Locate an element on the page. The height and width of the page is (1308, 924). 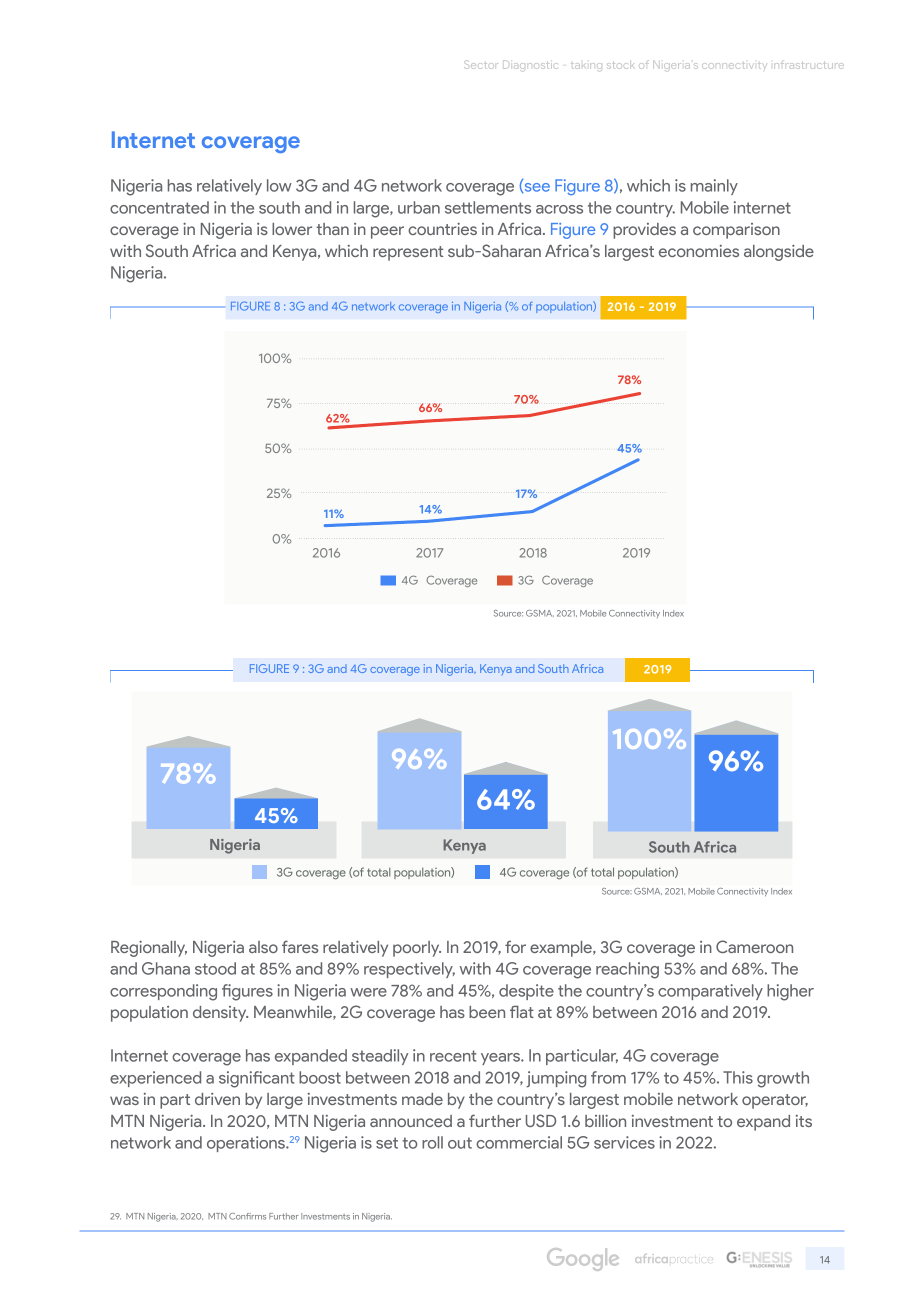
mainly is located at coordinates (714, 187).
